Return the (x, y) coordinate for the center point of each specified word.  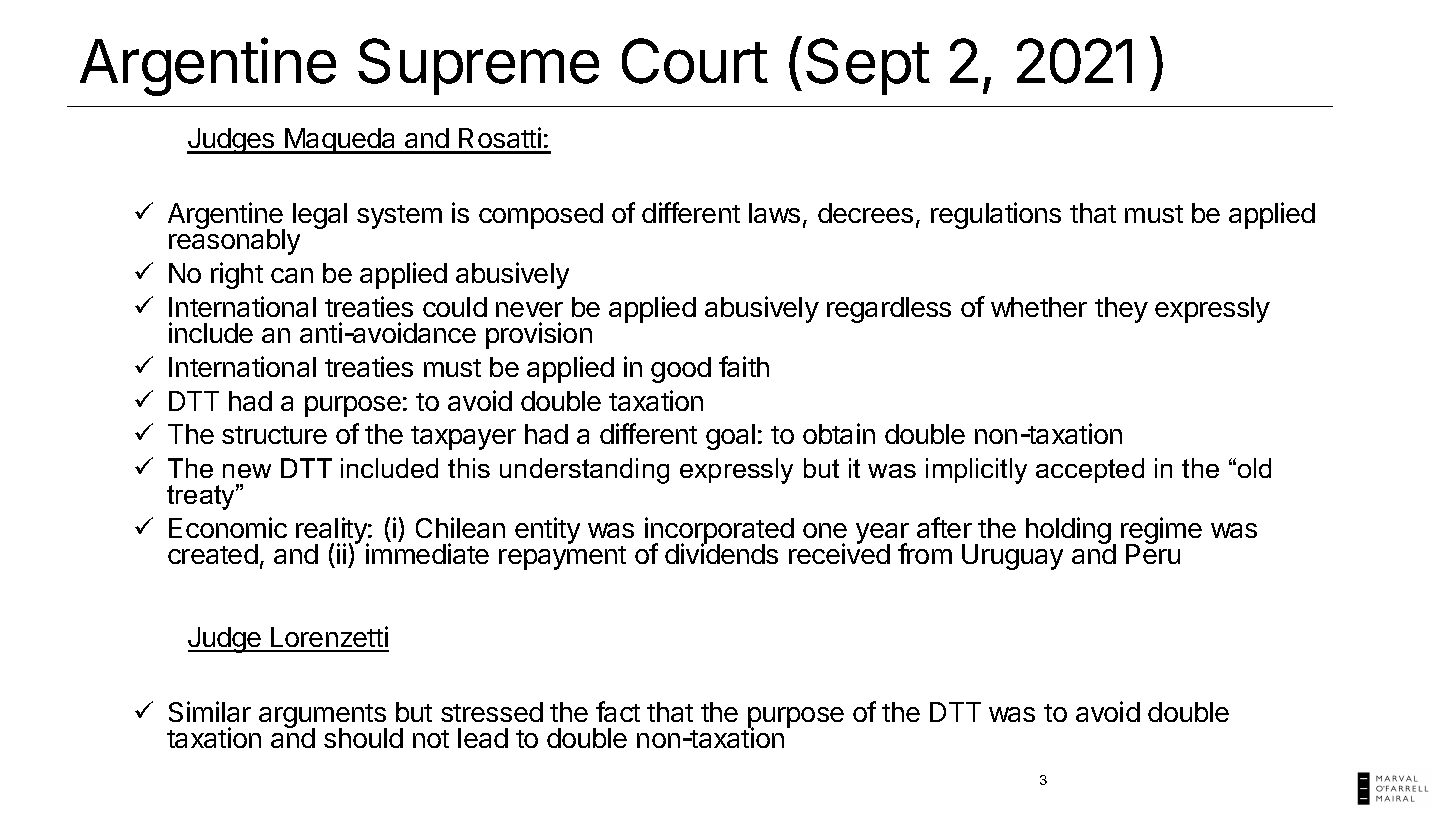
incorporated (719, 532)
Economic (228, 527)
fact (618, 711)
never (529, 309)
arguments (323, 717)
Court (695, 61)
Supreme (478, 66)
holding (1068, 530)
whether (1039, 307)
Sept (867, 66)
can (292, 275)
